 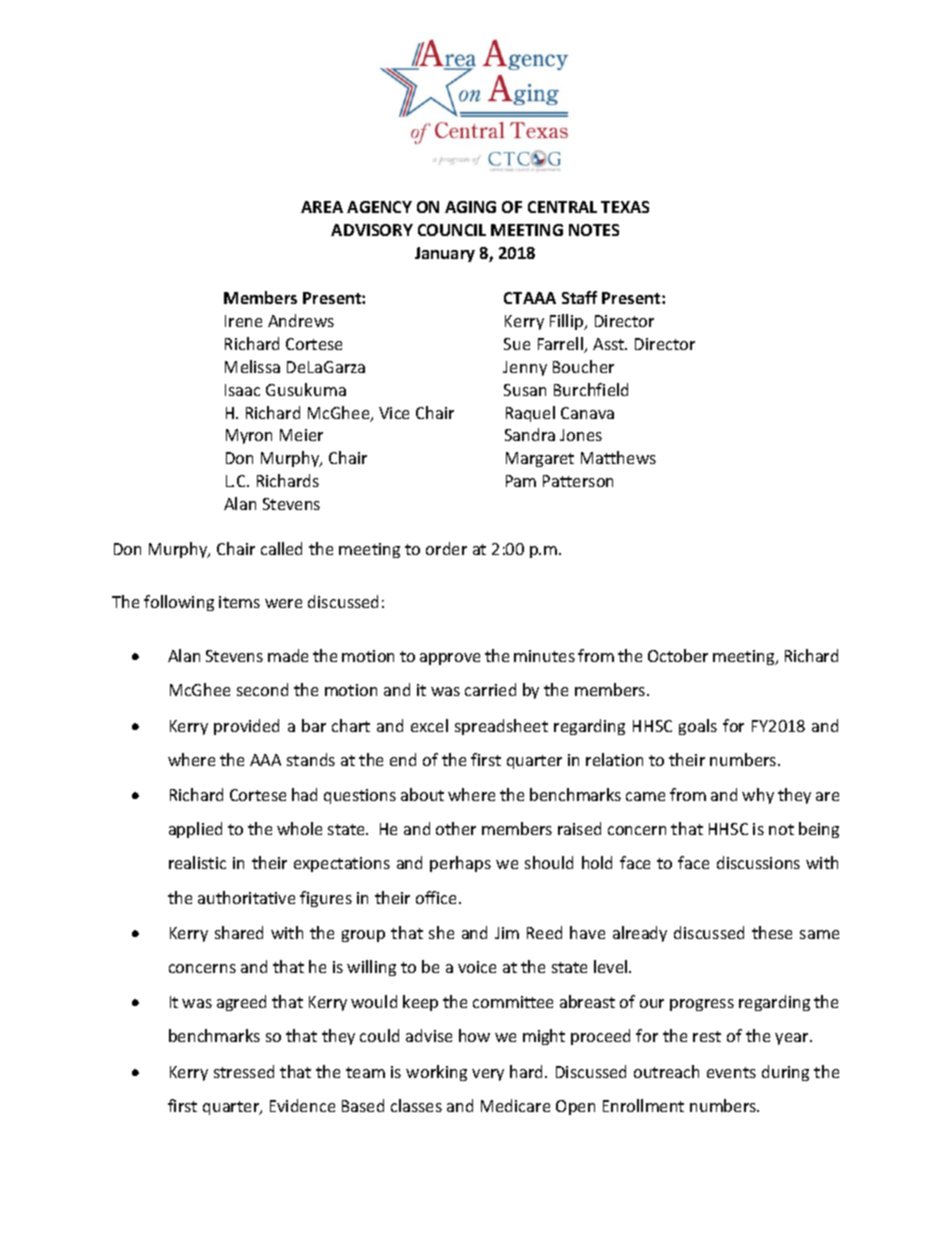 I want to click on TEXAS, so click(x=625, y=207).
